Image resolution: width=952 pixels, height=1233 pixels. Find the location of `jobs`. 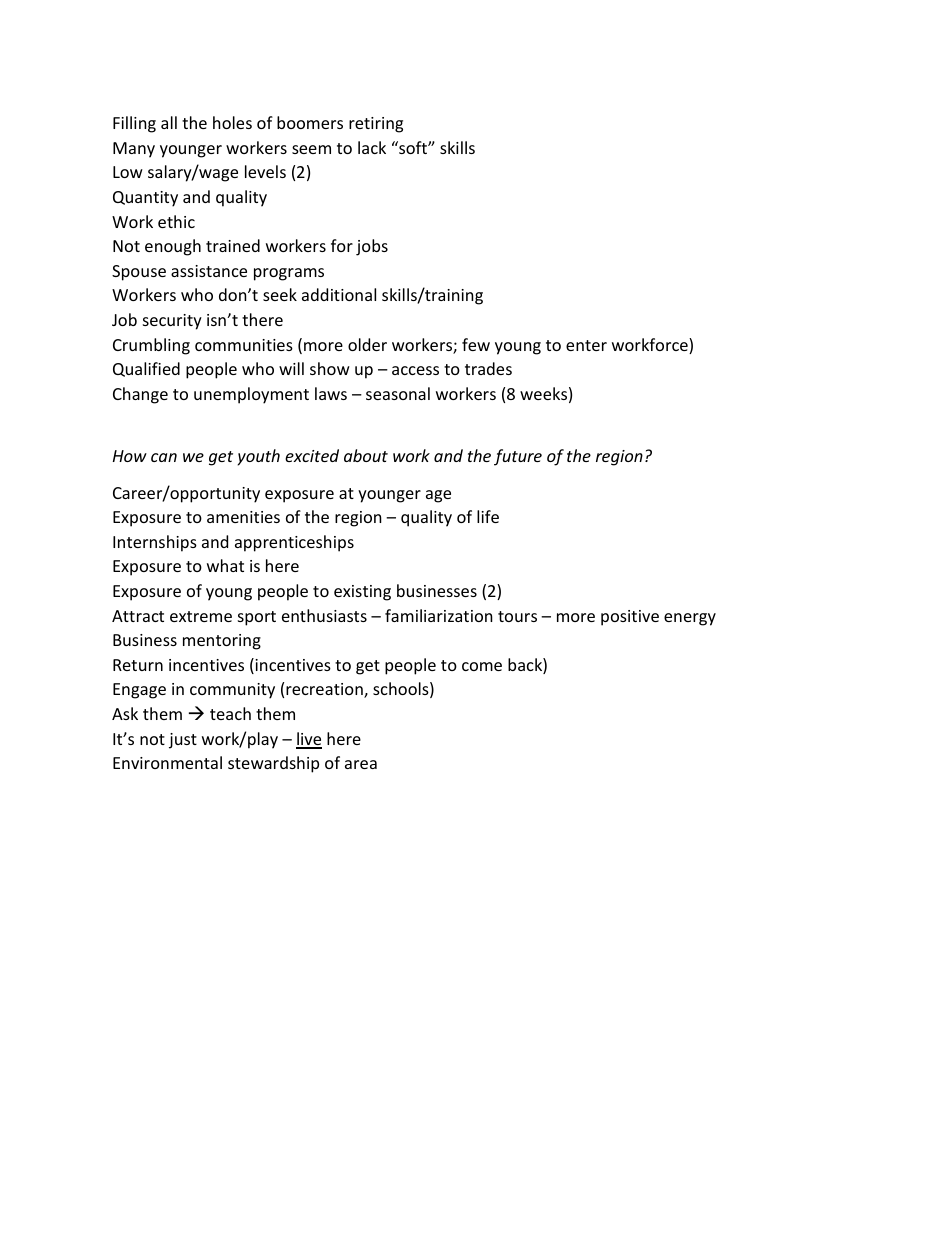

jobs is located at coordinates (372, 247).
